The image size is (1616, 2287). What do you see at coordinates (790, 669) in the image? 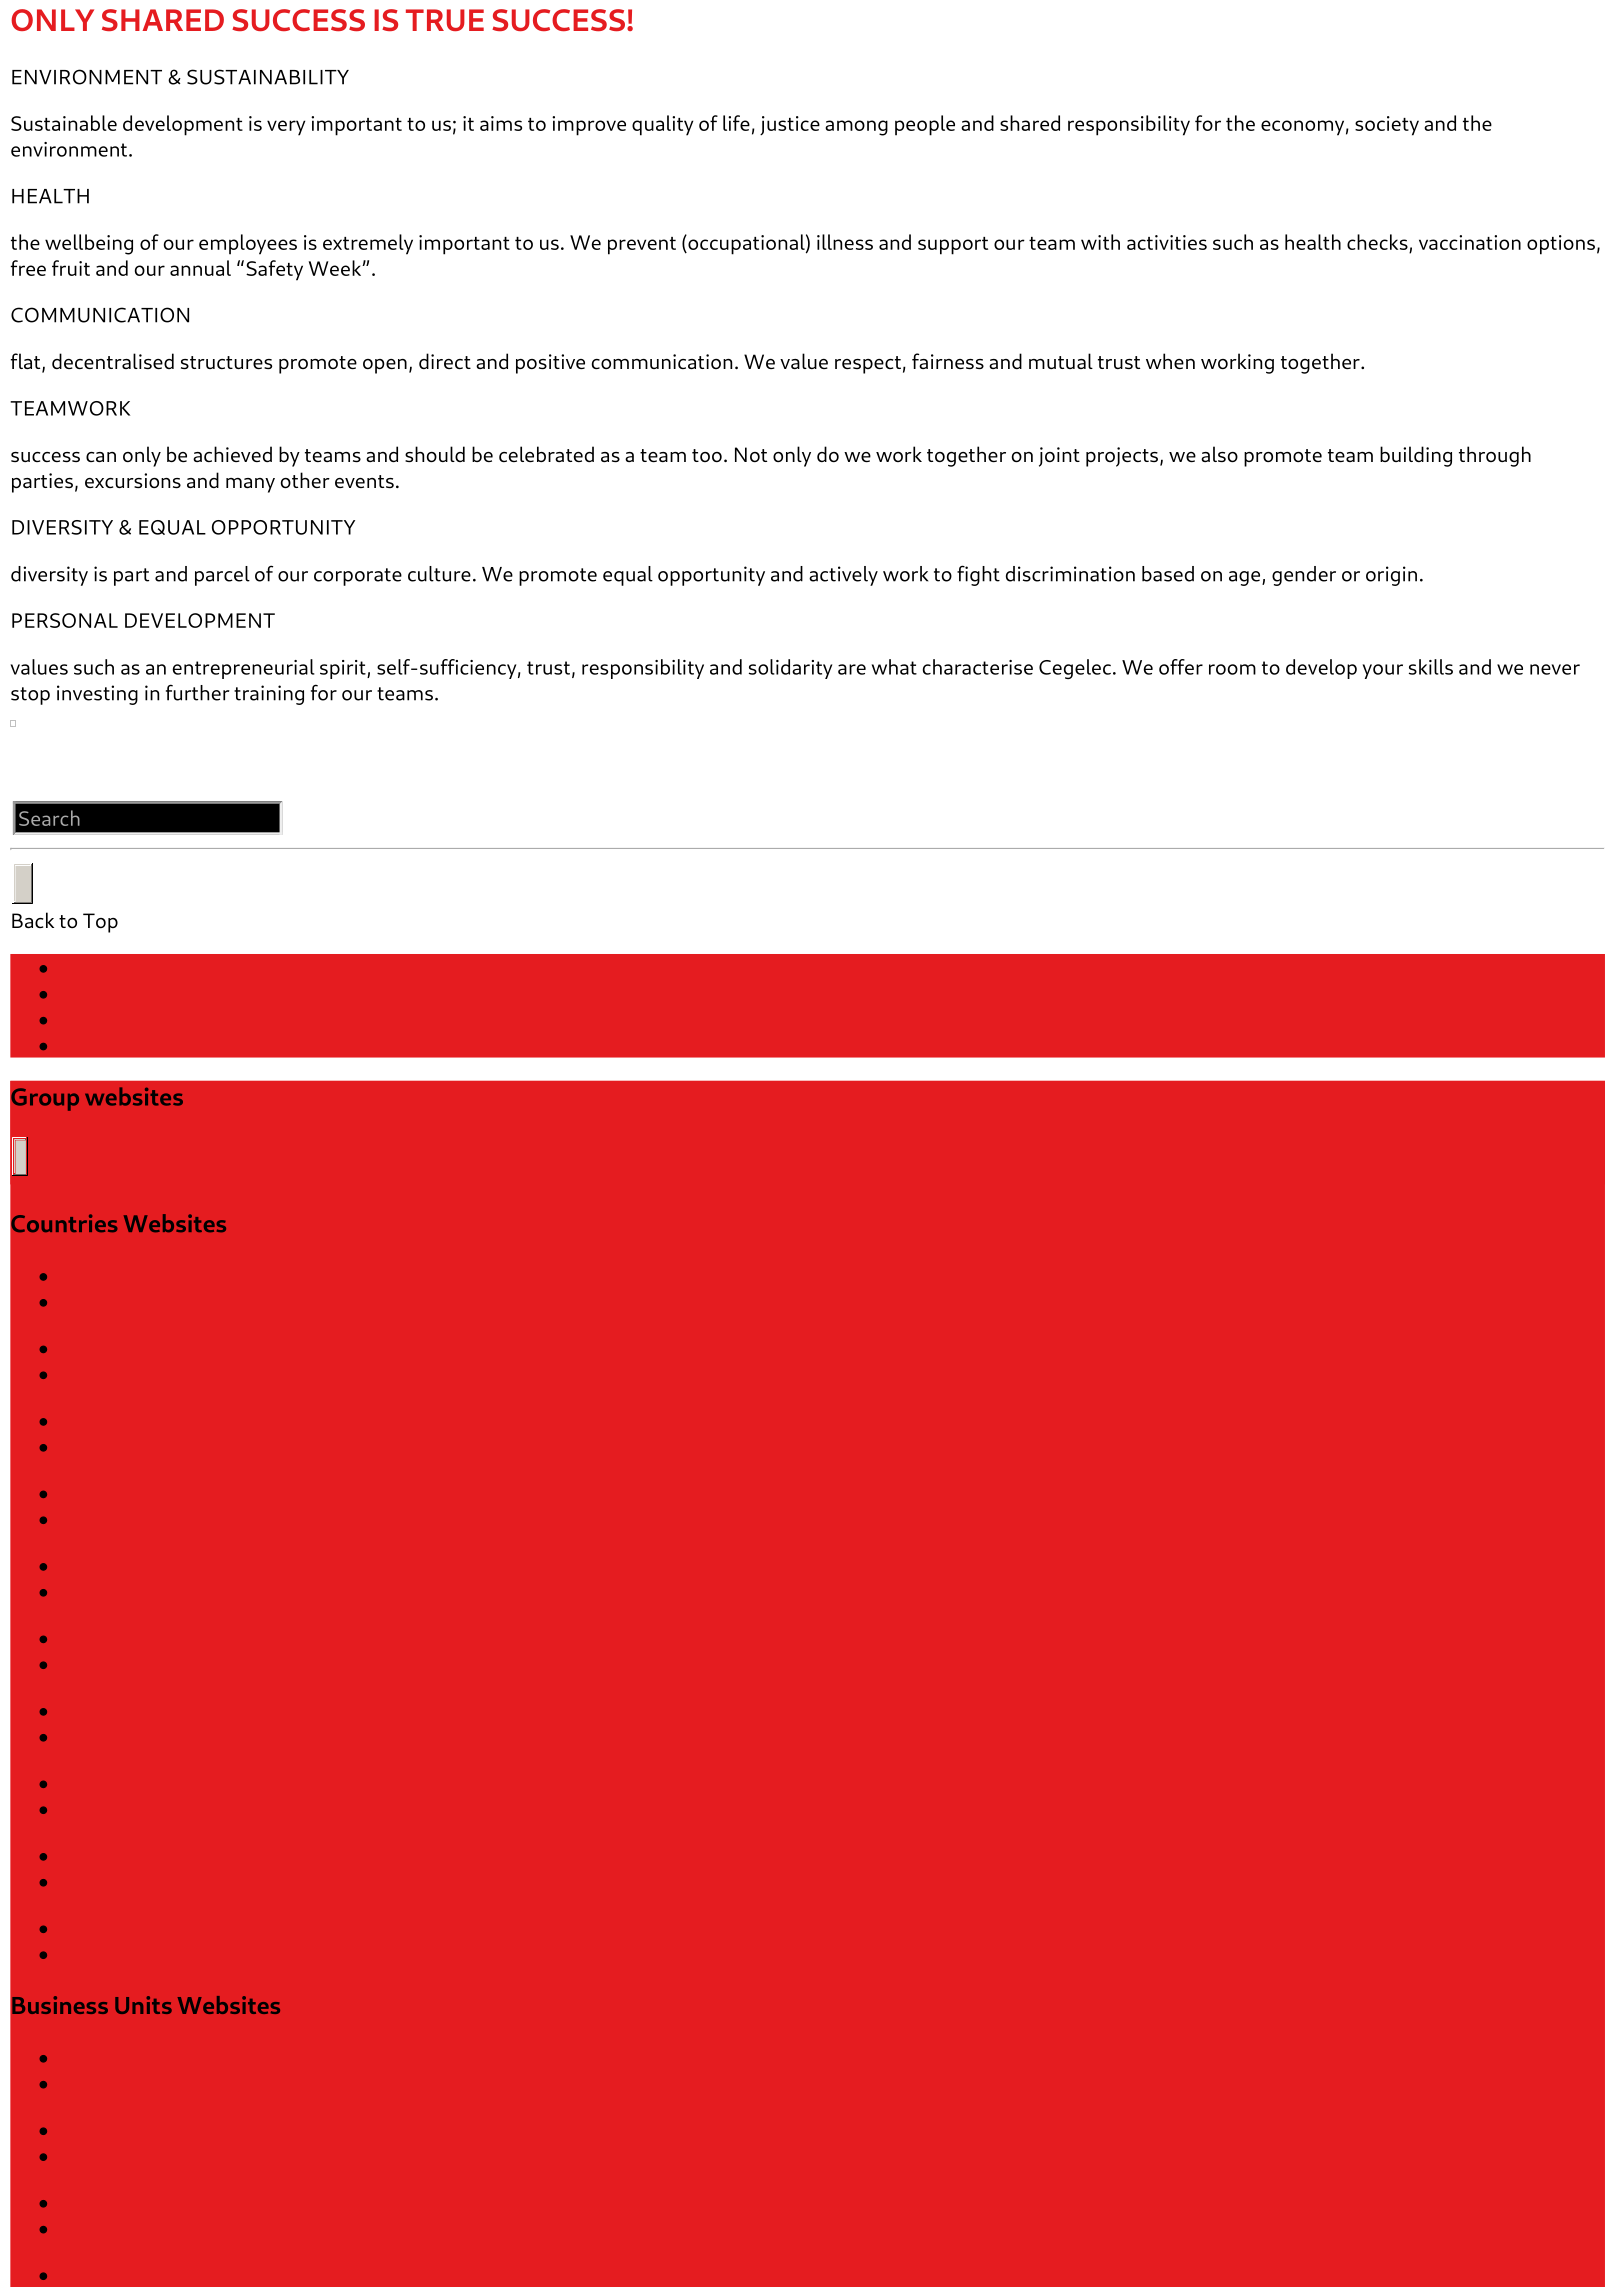
I see `solidarity` at bounding box center [790, 669].
